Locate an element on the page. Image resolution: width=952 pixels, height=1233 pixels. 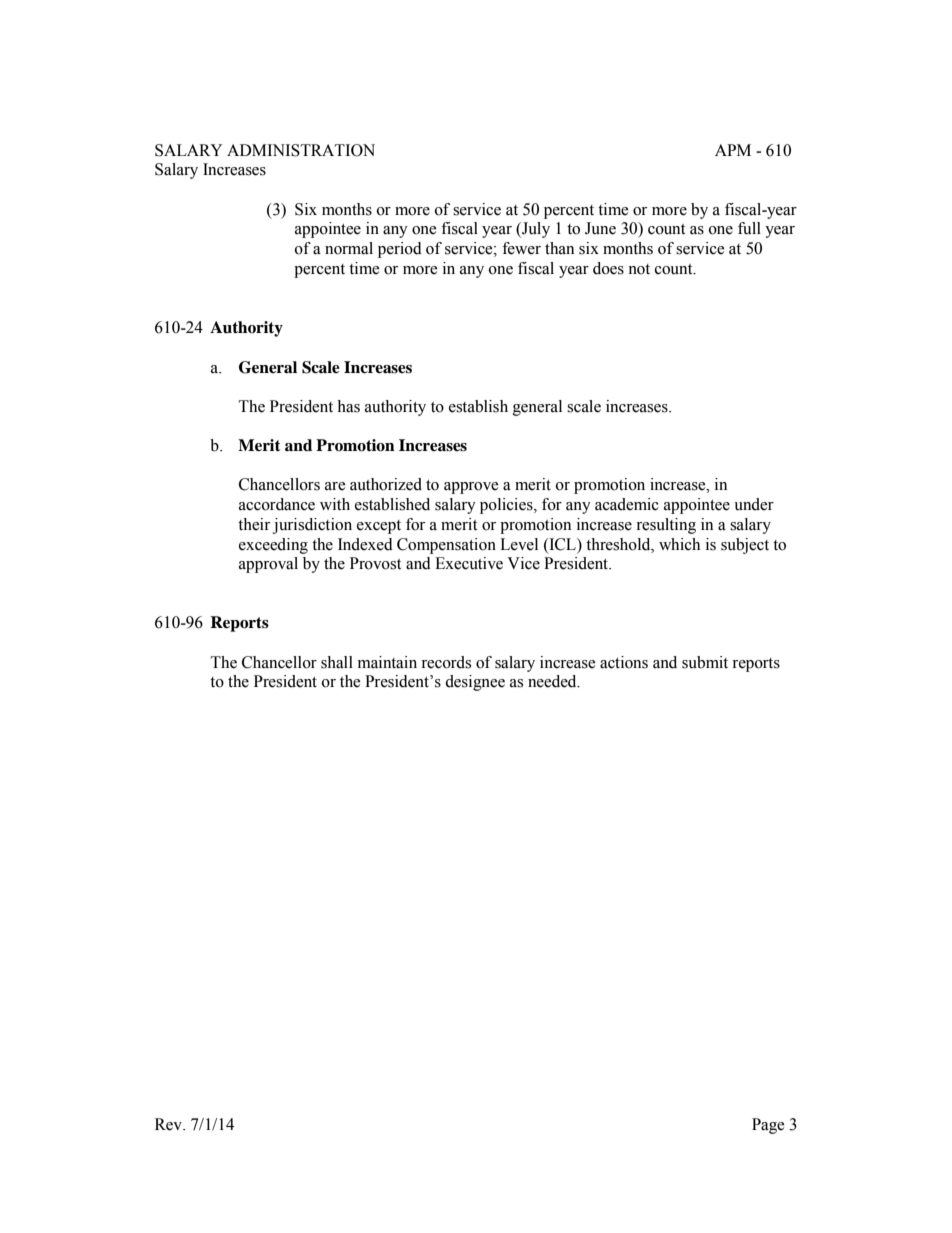
July is located at coordinates (535, 230).
